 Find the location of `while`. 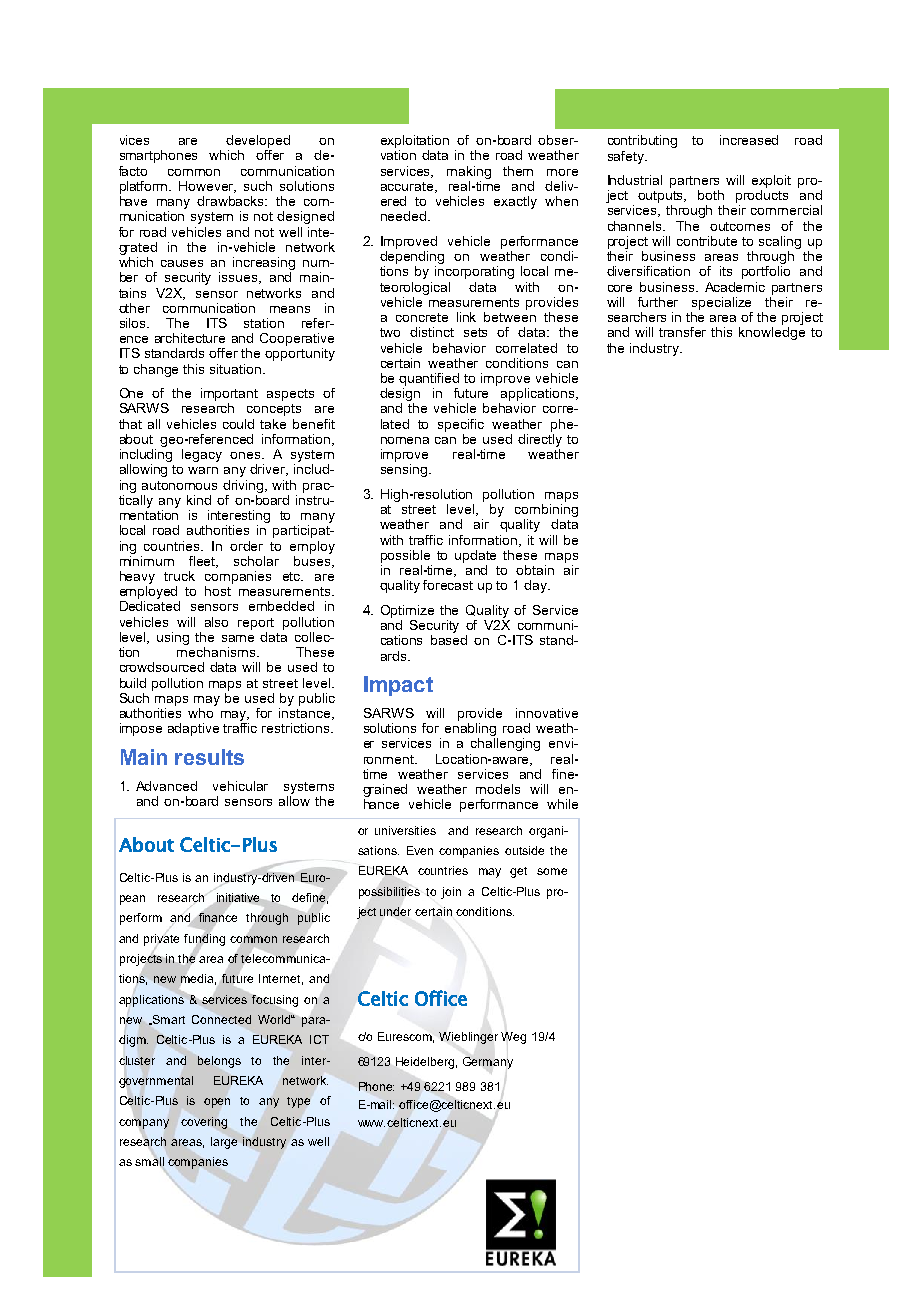

while is located at coordinates (562, 804).
